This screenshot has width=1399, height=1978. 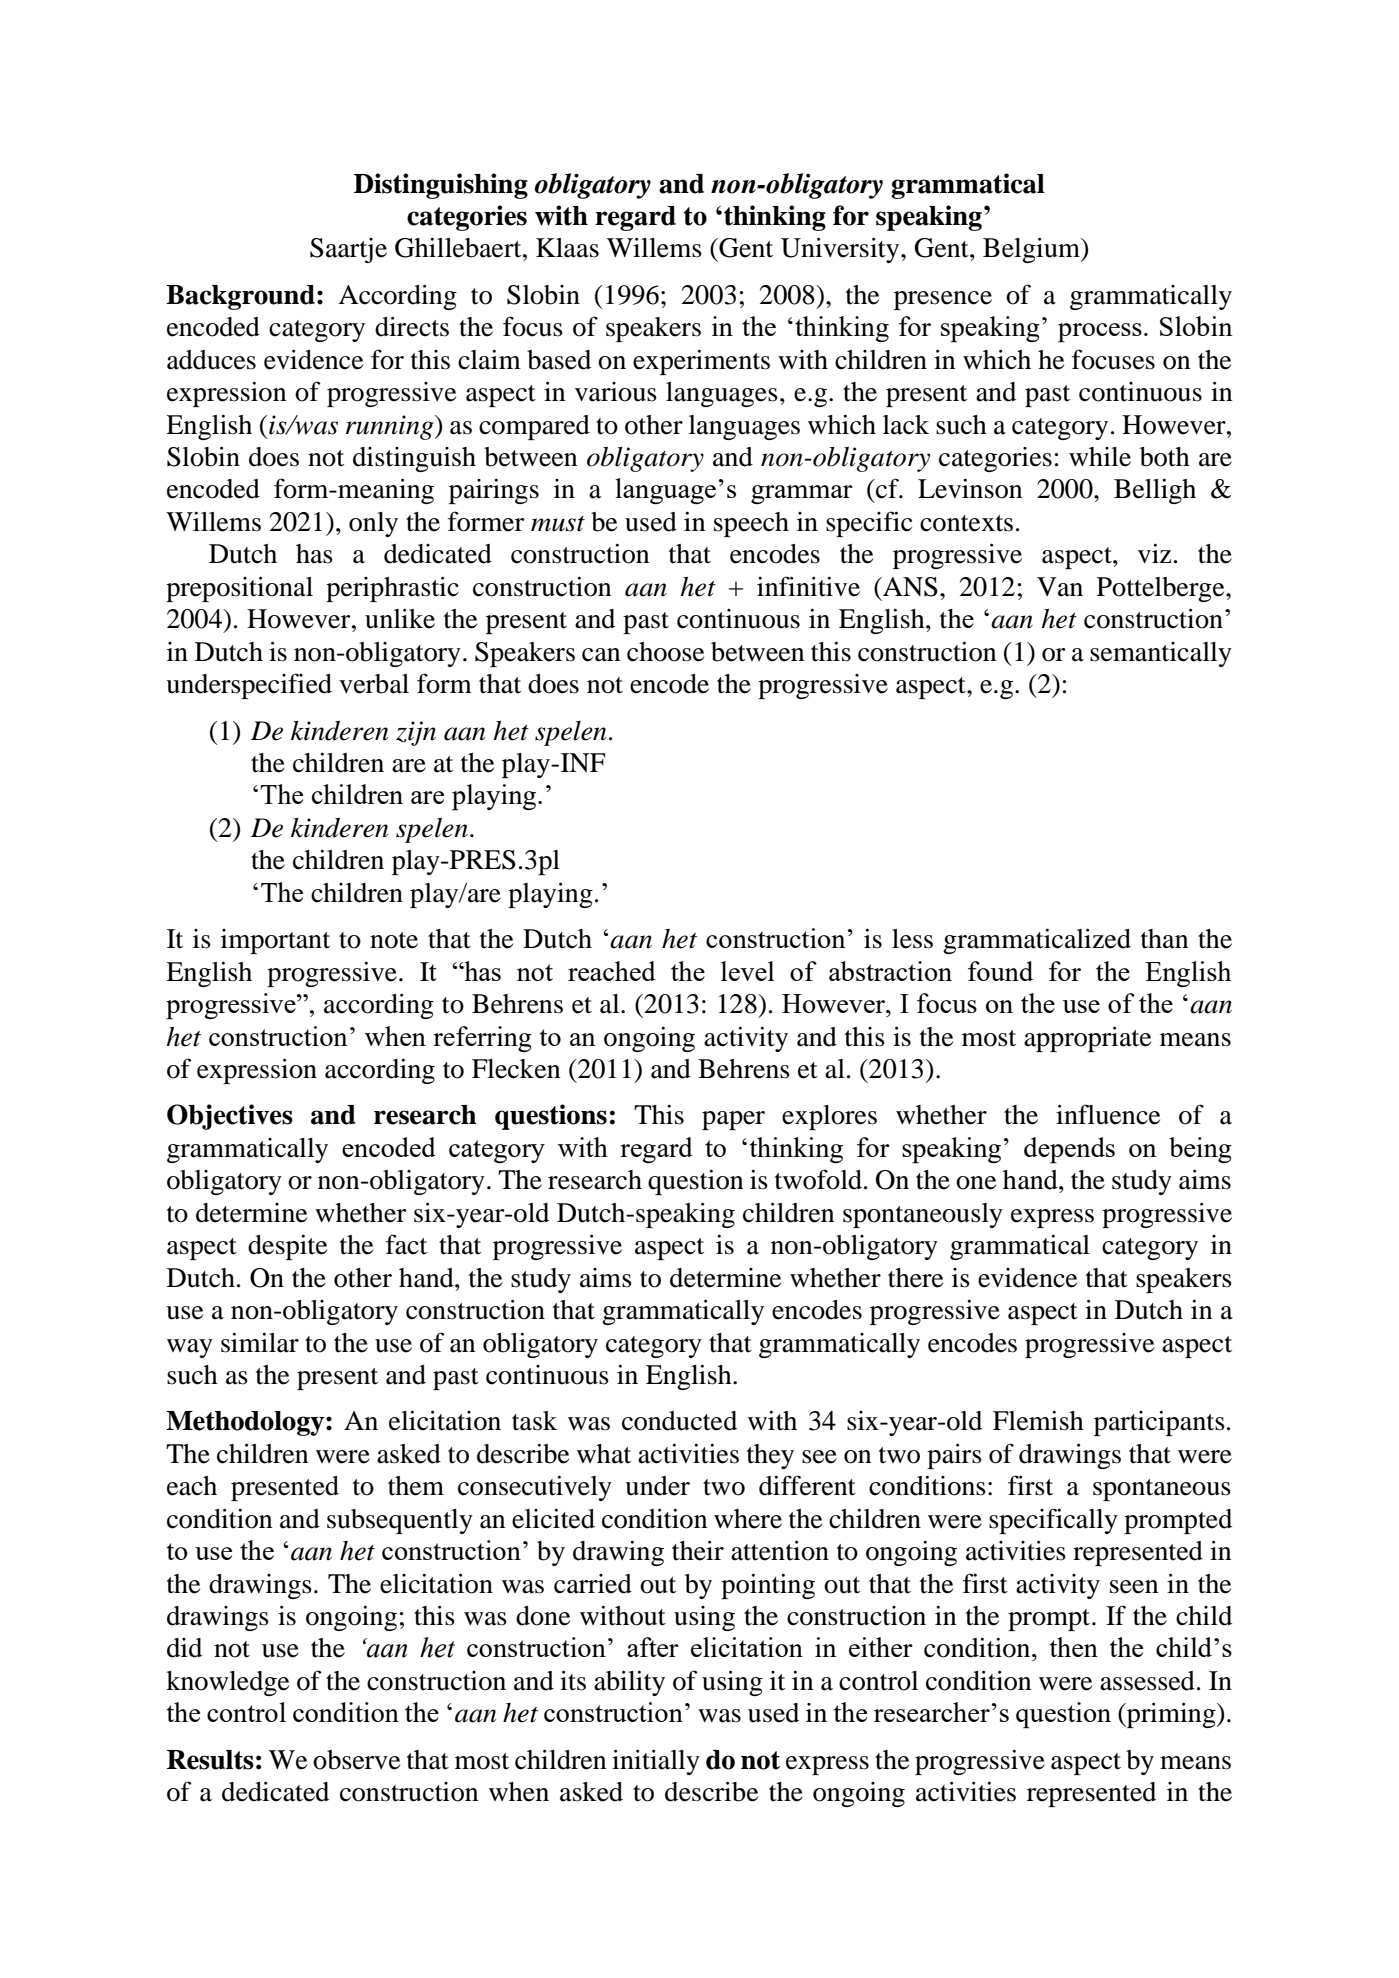 I want to click on despite, so click(x=287, y=1247).
